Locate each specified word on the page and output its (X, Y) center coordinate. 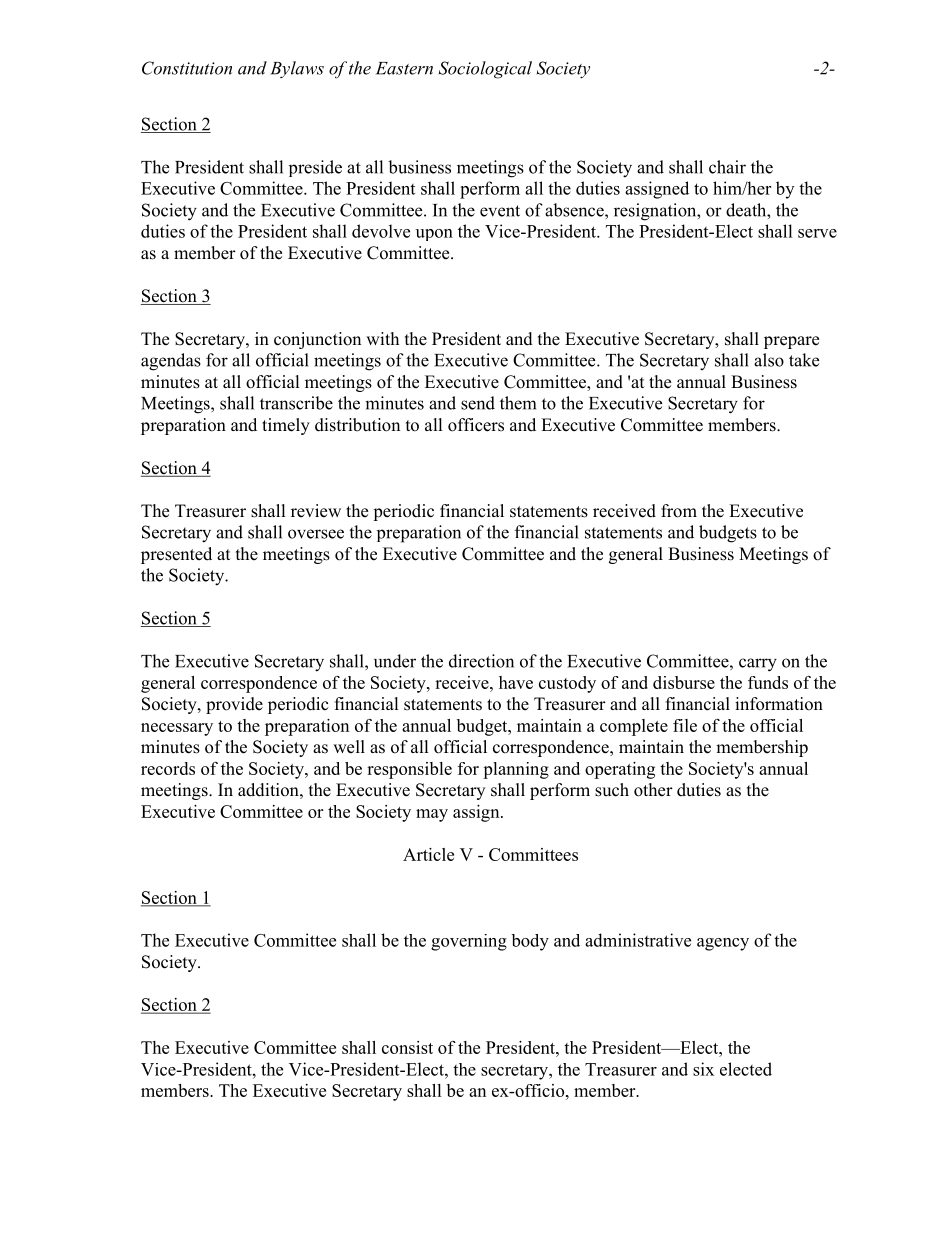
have (516, 682)
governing (469, 942)
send (478, 403)
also (769, 360)
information (779, 704)
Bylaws (297, 69)
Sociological (485, 70)
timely (286, 426)
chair (727, 167)
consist (407, 1047)
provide (234, 705)
